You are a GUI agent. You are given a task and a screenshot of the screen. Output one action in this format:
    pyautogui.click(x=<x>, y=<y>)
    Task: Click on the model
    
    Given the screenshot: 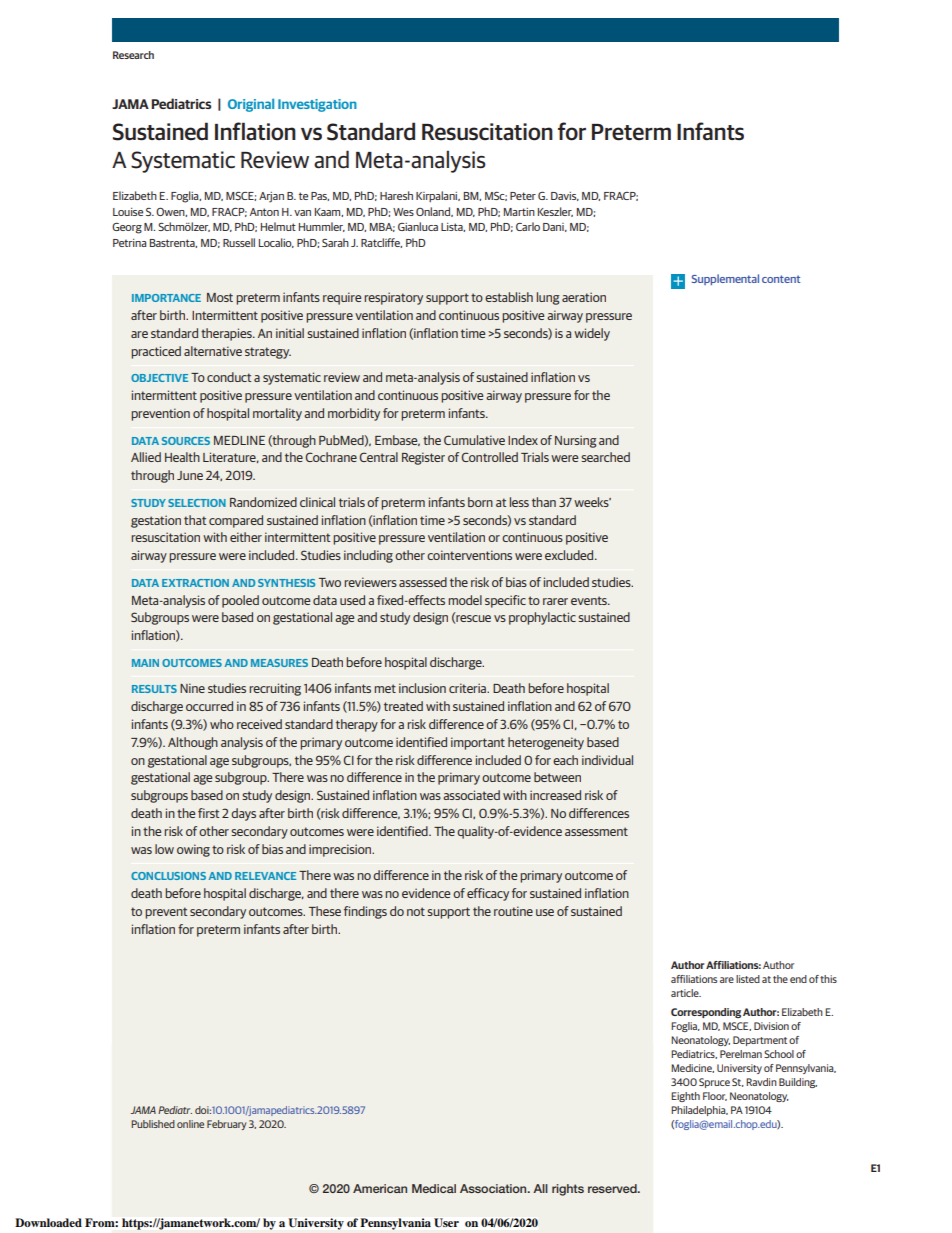 What is the action you would take?
    pyautogui.click(x=465, y=600)
